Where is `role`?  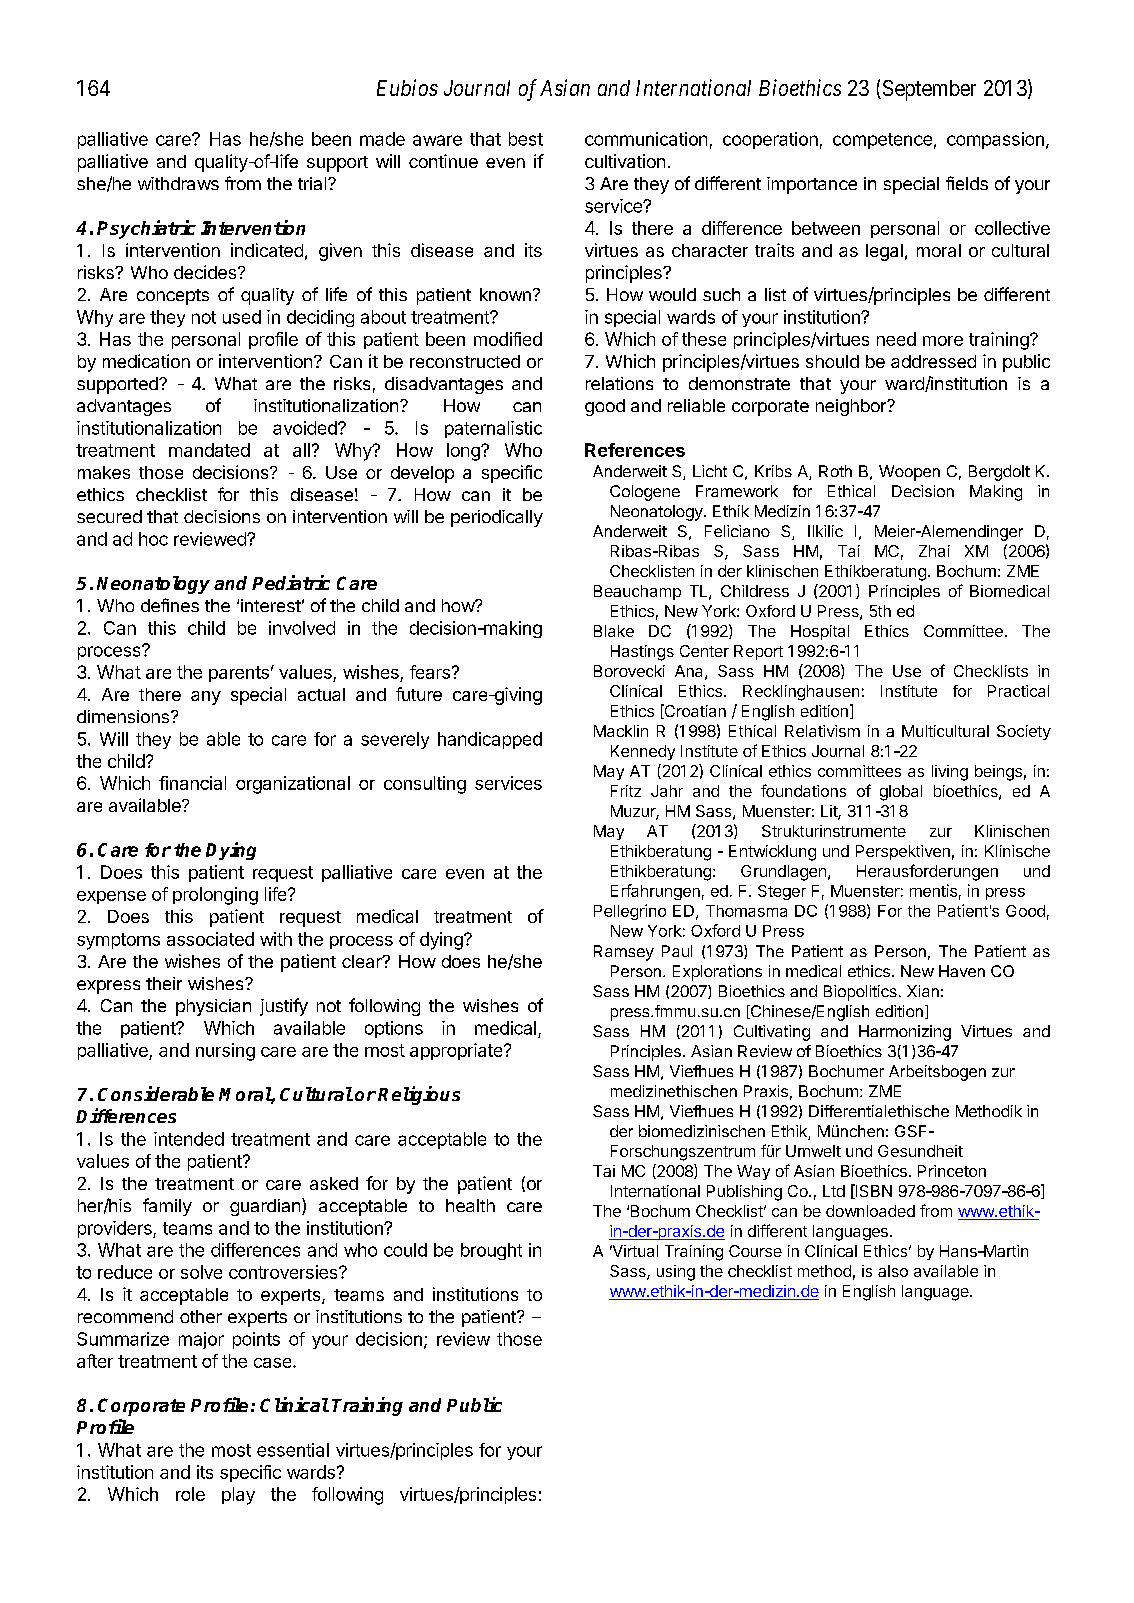 role is located at coordinates (190, 1494).
